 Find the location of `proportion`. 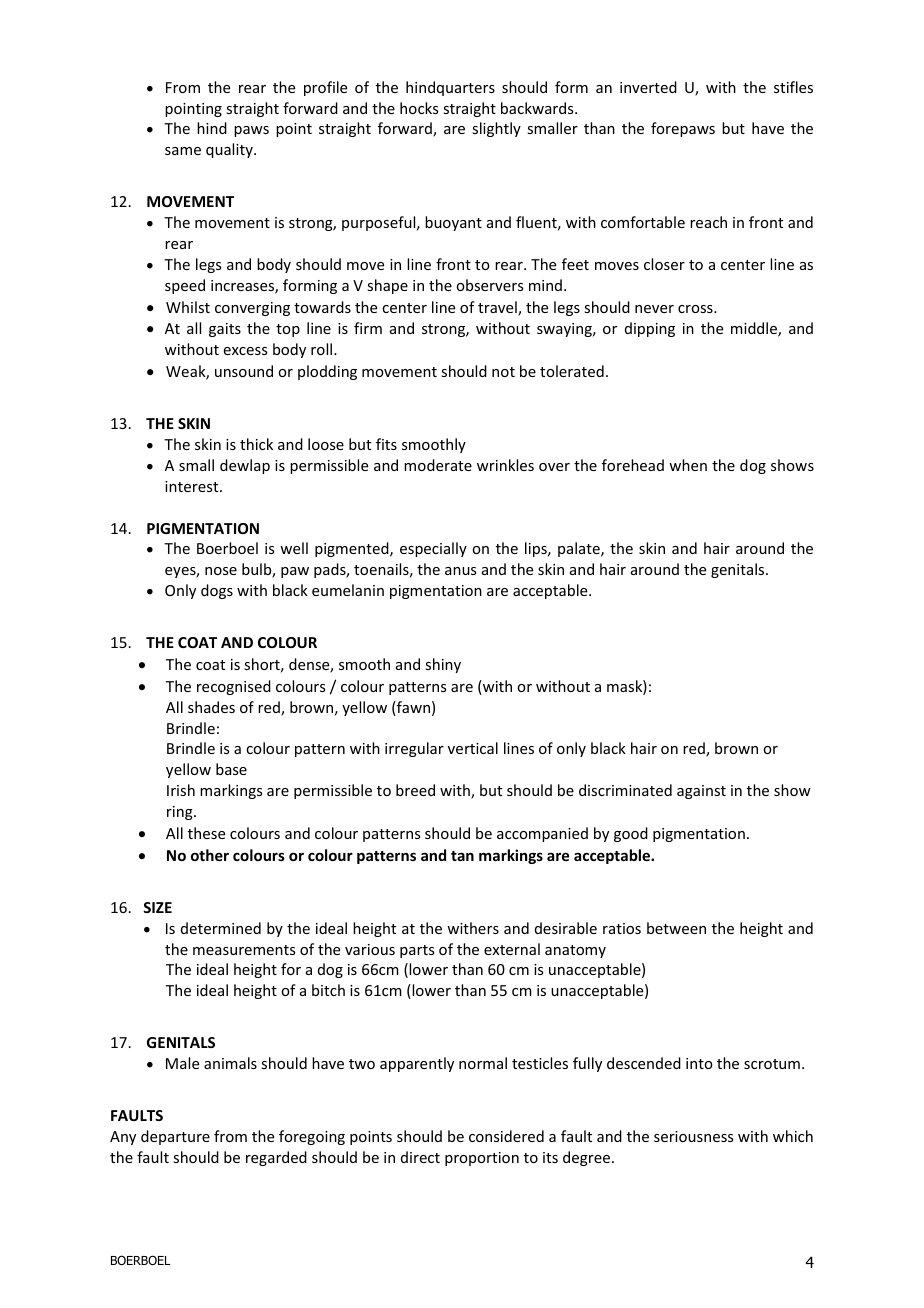

proportion is located at coordinates (482, 1159).
